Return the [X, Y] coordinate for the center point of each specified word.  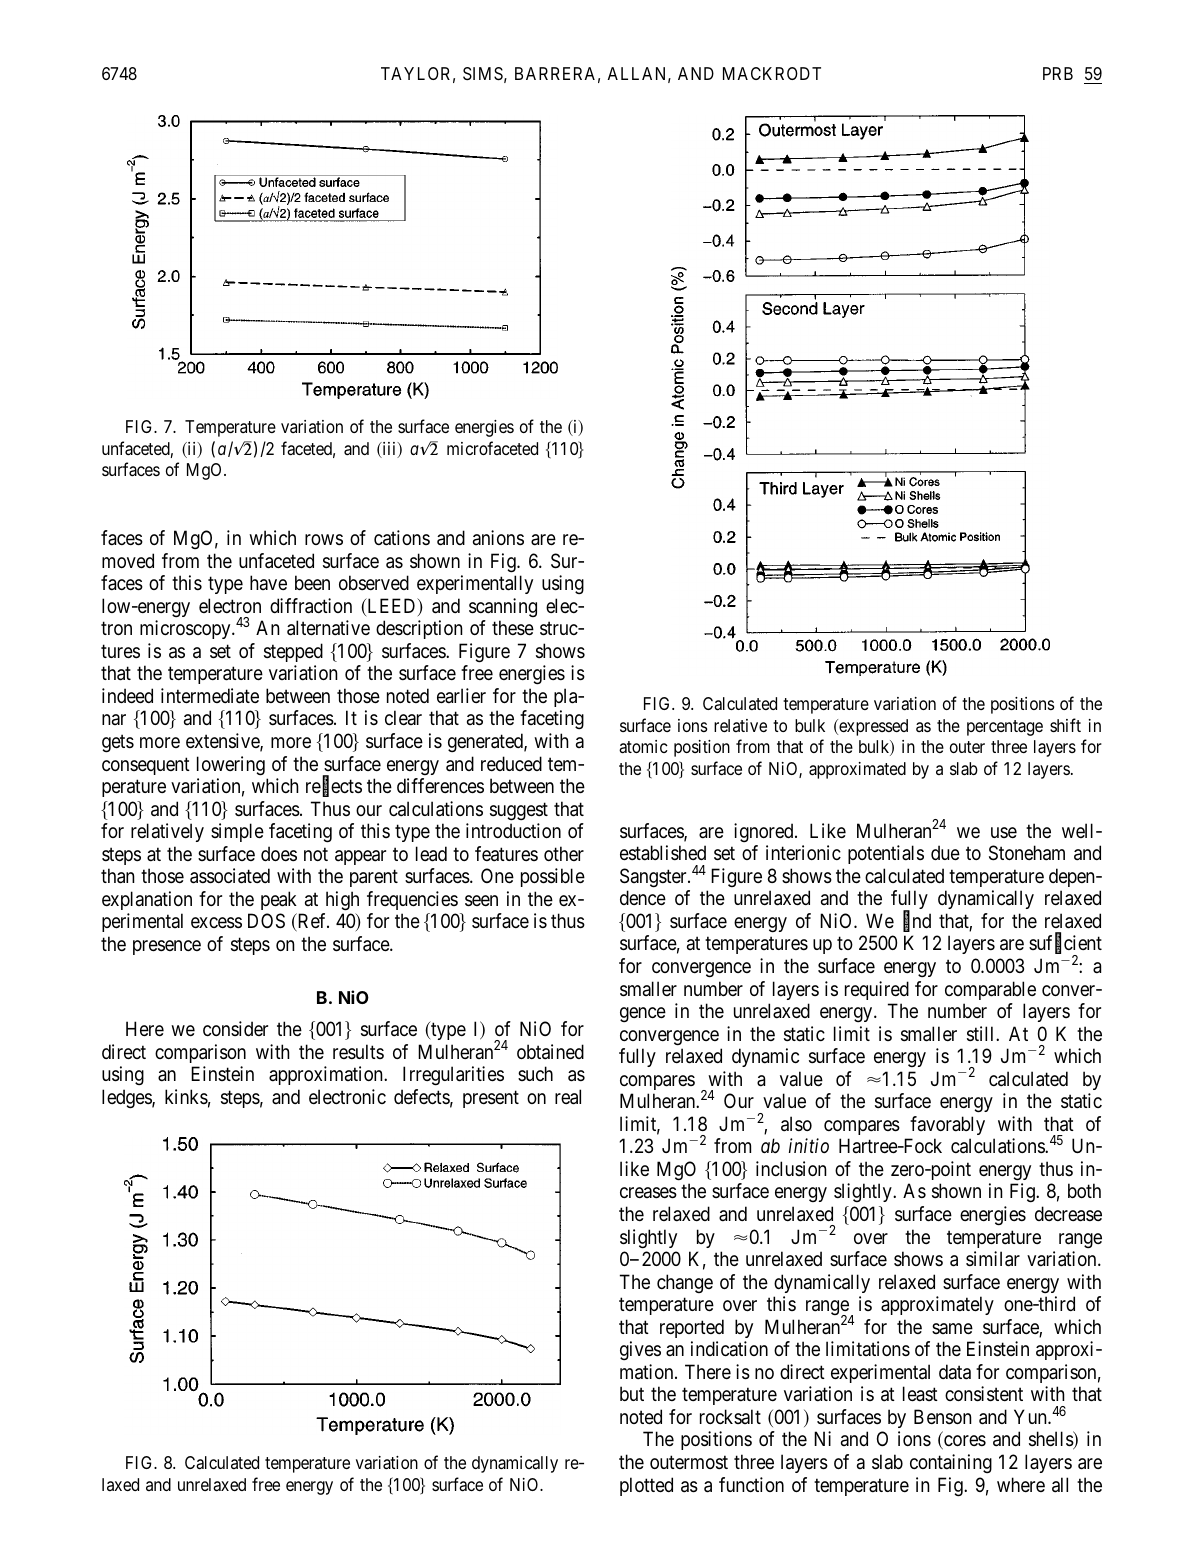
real [568, 1097]
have [268, 582]
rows [324, 540]
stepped [293, 652]
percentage [1005, 728]
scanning [503, 607]
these [513, 628]
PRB [1058, 73]
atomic [643, 747]
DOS [266, 921]
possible [553, 877]
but [632, 1393]
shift [1065, 725]
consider [235, 1028]
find [917, 922]
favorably [947, 1125]
